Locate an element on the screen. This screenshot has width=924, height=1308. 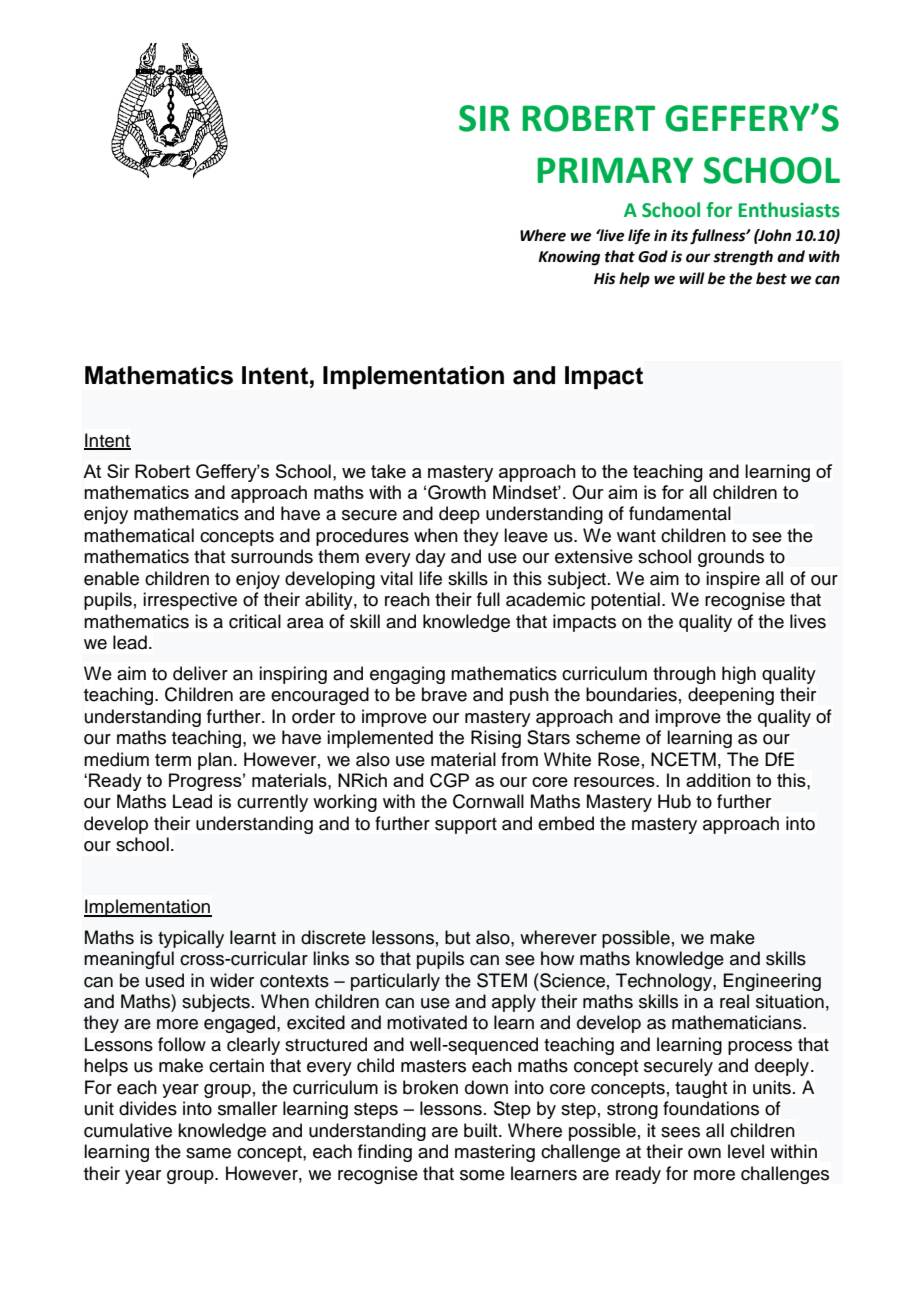
term is located at coordinates (173, 760).
